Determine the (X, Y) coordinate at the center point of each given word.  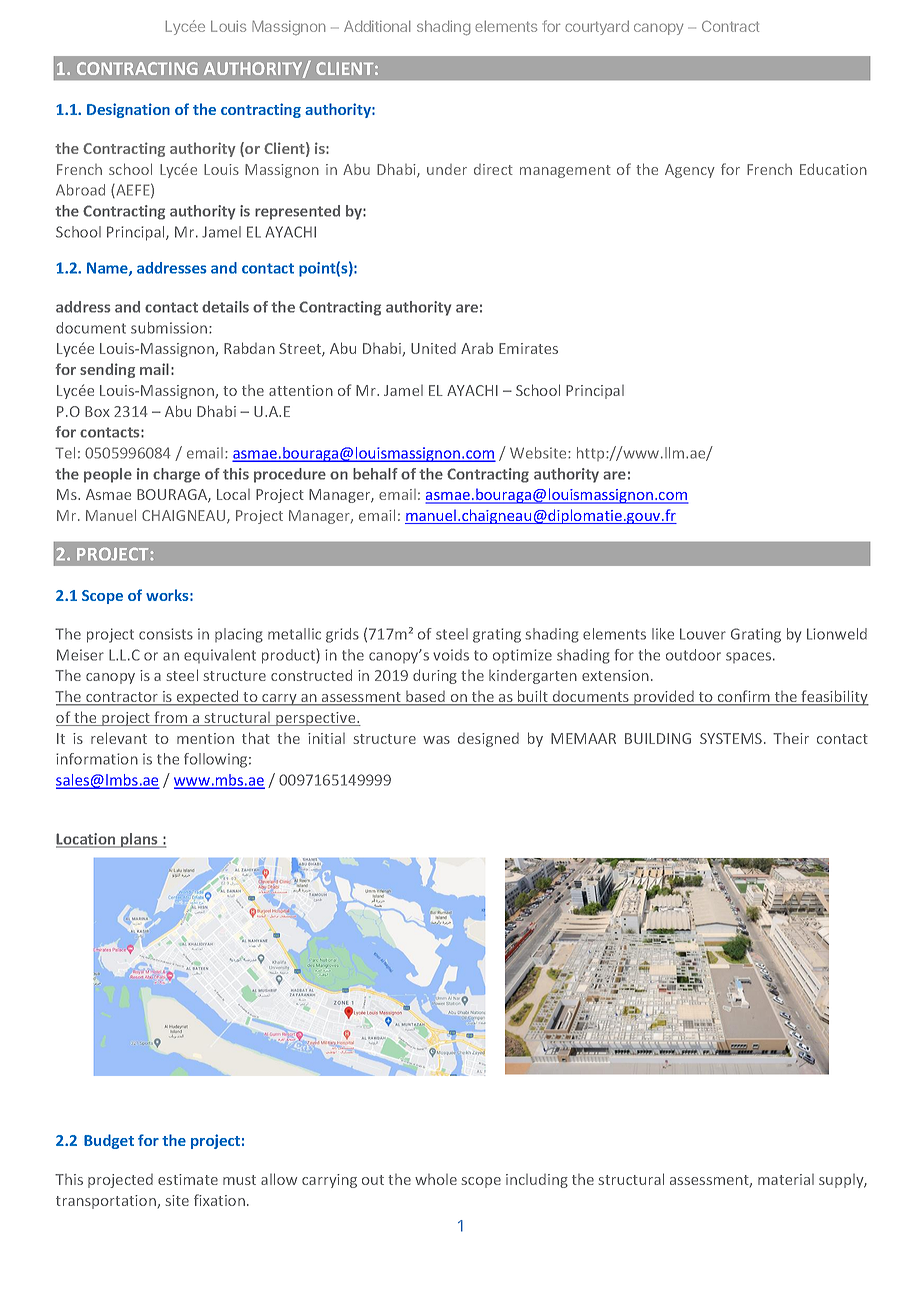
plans (139, 840)
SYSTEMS (731, 738)
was (436, 740)
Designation (128, 110)
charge (176, 475)
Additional (377, 26)
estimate (188, 1179)
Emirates (528, 348)
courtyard (597, 28)
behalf (375, 474)
